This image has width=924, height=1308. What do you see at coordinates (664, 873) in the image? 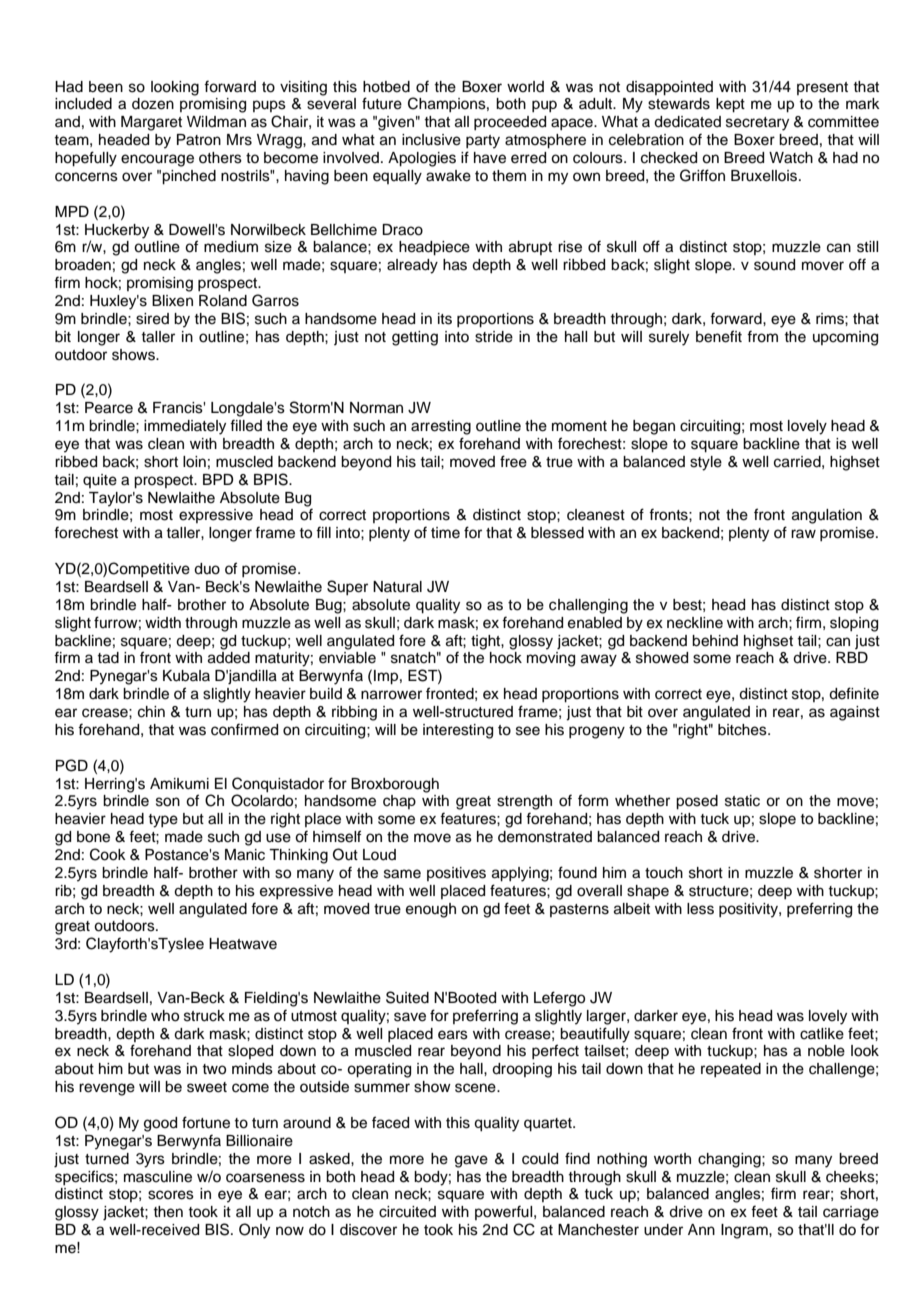
I see `touch` at bounding box center [664, 873].
